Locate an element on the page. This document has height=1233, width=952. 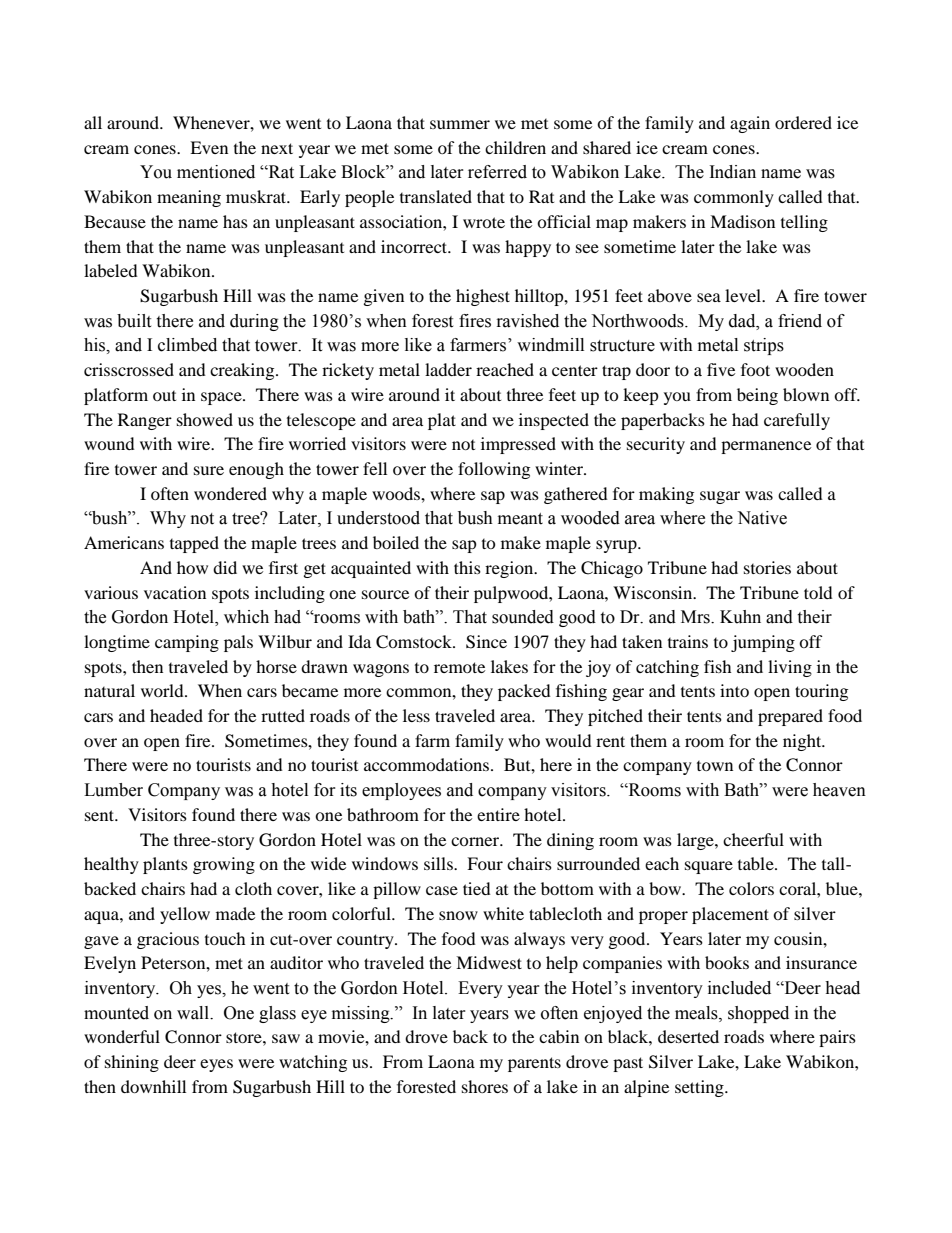
Indian is located at coordinates (733, 172).
